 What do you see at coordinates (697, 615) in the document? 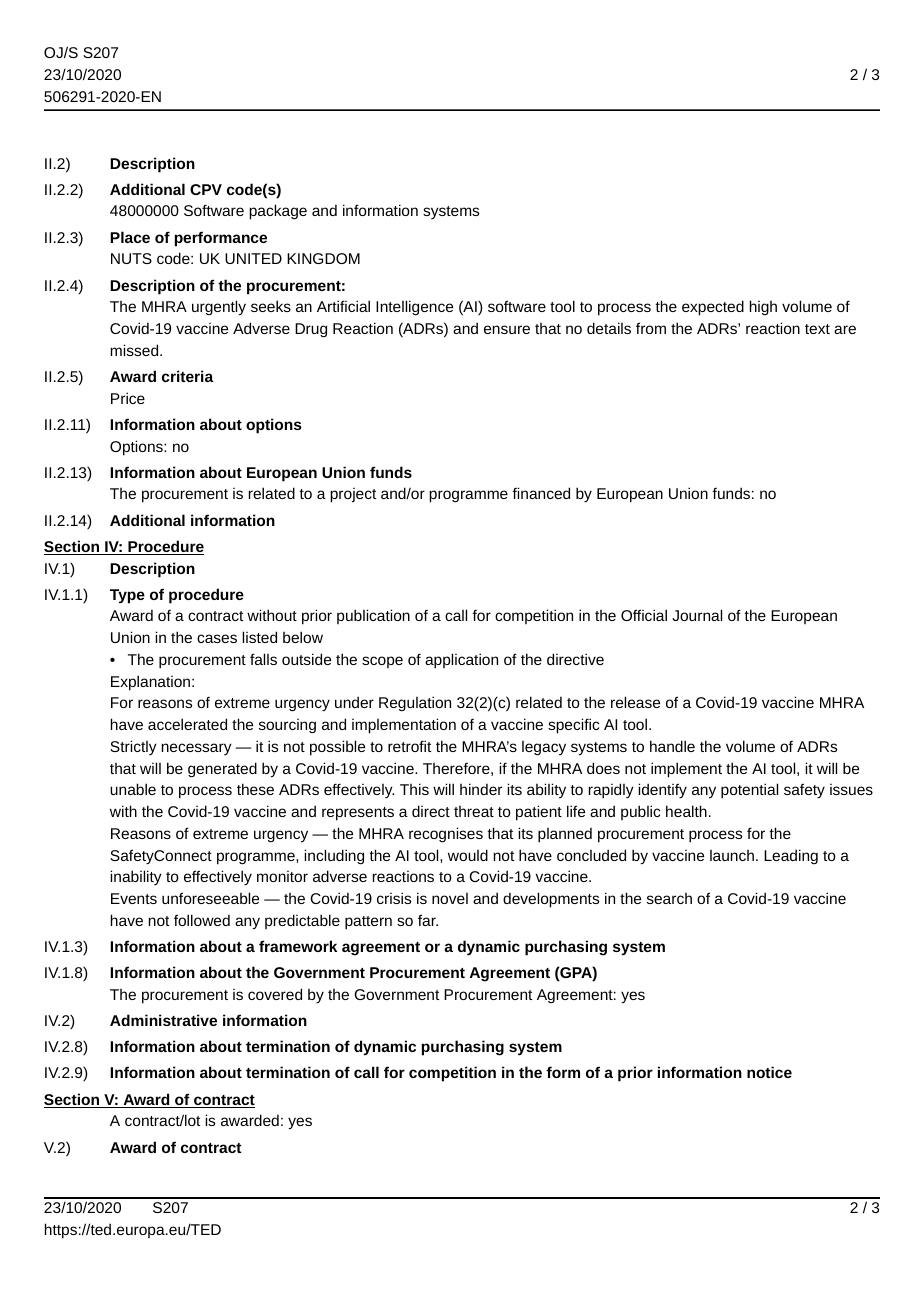
I see `Journal` at bounding box center [697, 615].
